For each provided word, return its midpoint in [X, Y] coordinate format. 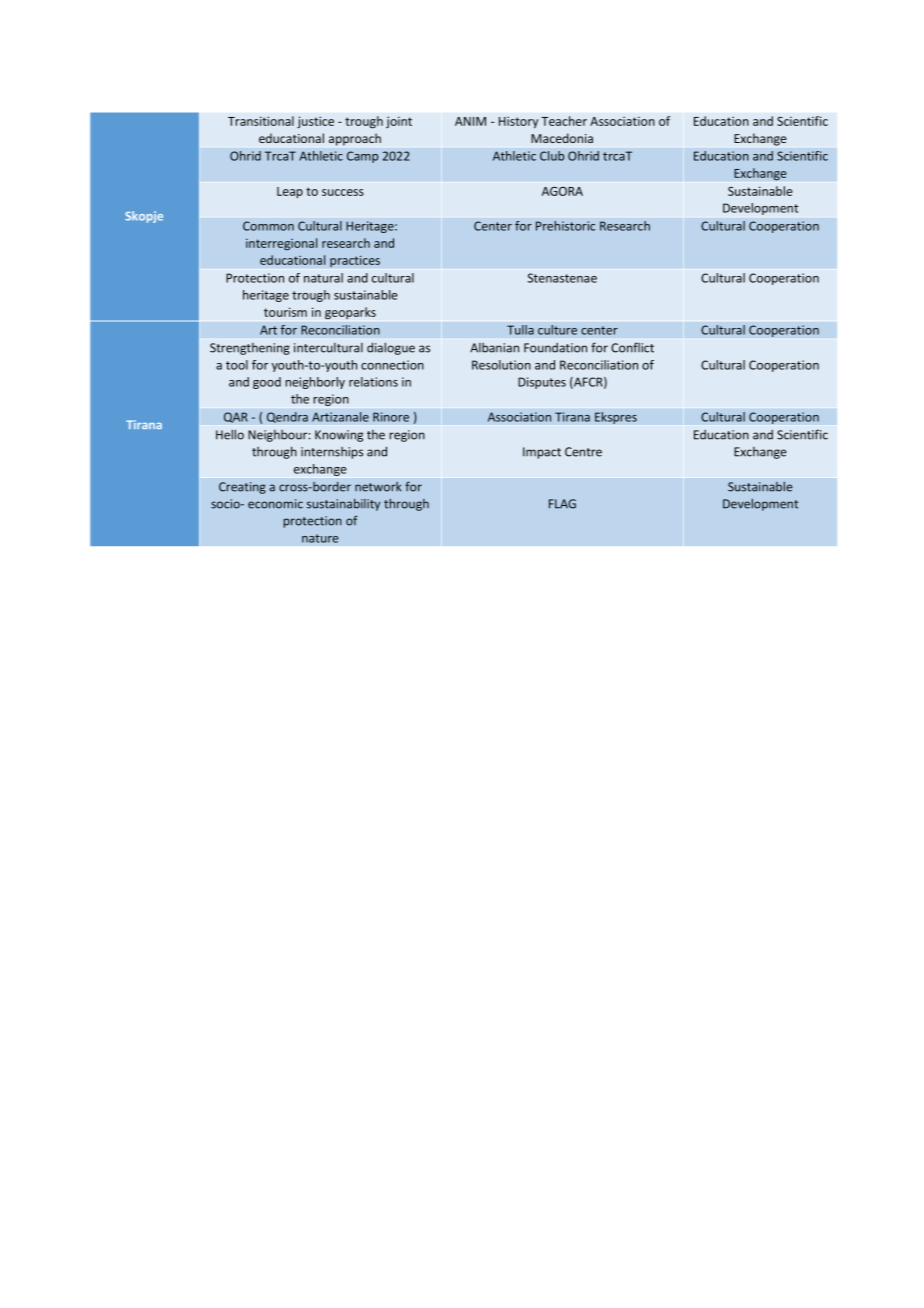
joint [399, 122]
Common [268, 226]
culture [557, 330]
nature [320, 538]
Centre [583, 452]
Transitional [261, 121]
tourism [285, 312]
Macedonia [562, 138]
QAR [236, 417]
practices [355, 261]
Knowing [339, 436]
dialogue [391, 348]
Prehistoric [565, 226]
